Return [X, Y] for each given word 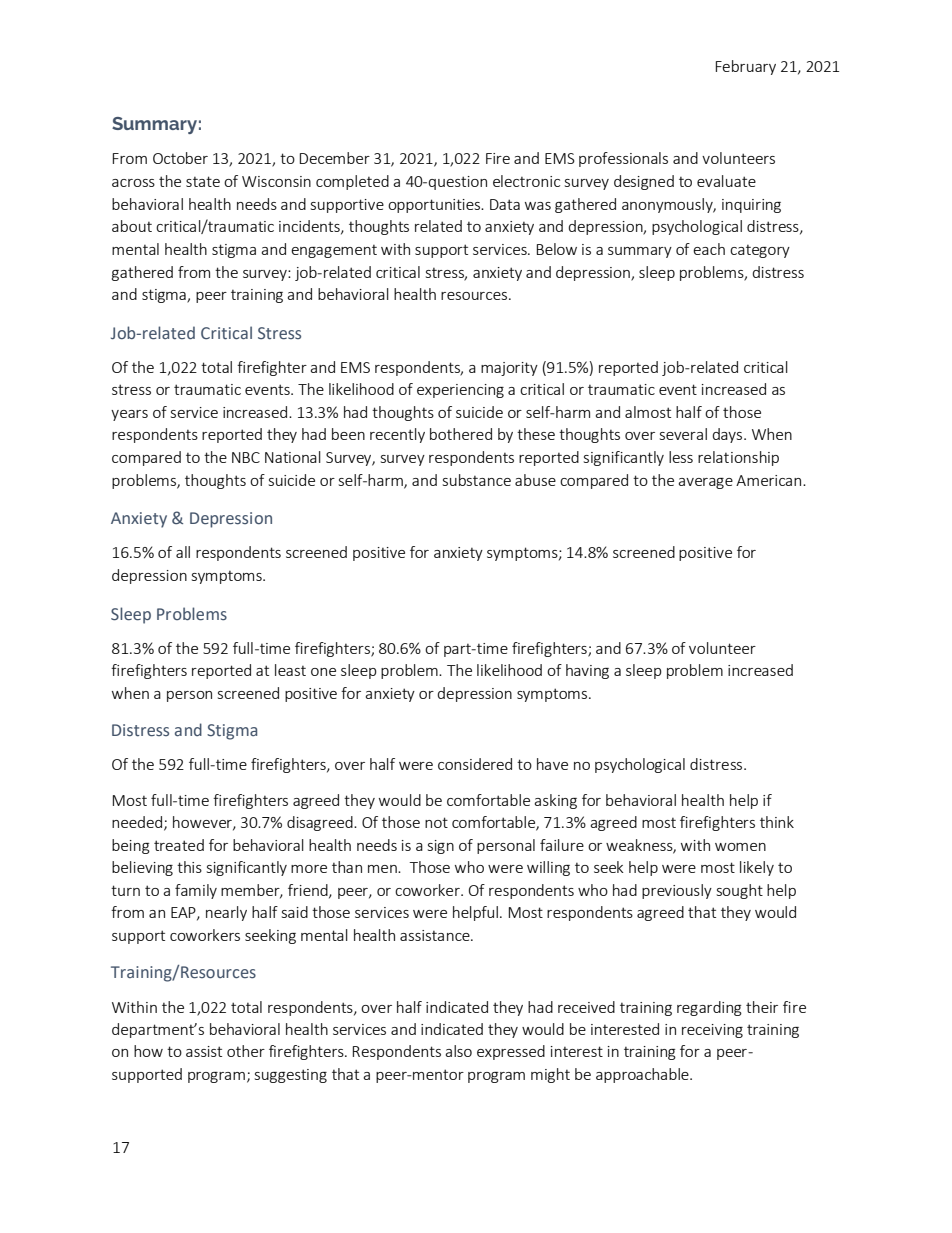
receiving [712, 1031]
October [180, 158]
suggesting [291, 1076]
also [458, 1051]
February [746, 67]
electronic [526, 181]
